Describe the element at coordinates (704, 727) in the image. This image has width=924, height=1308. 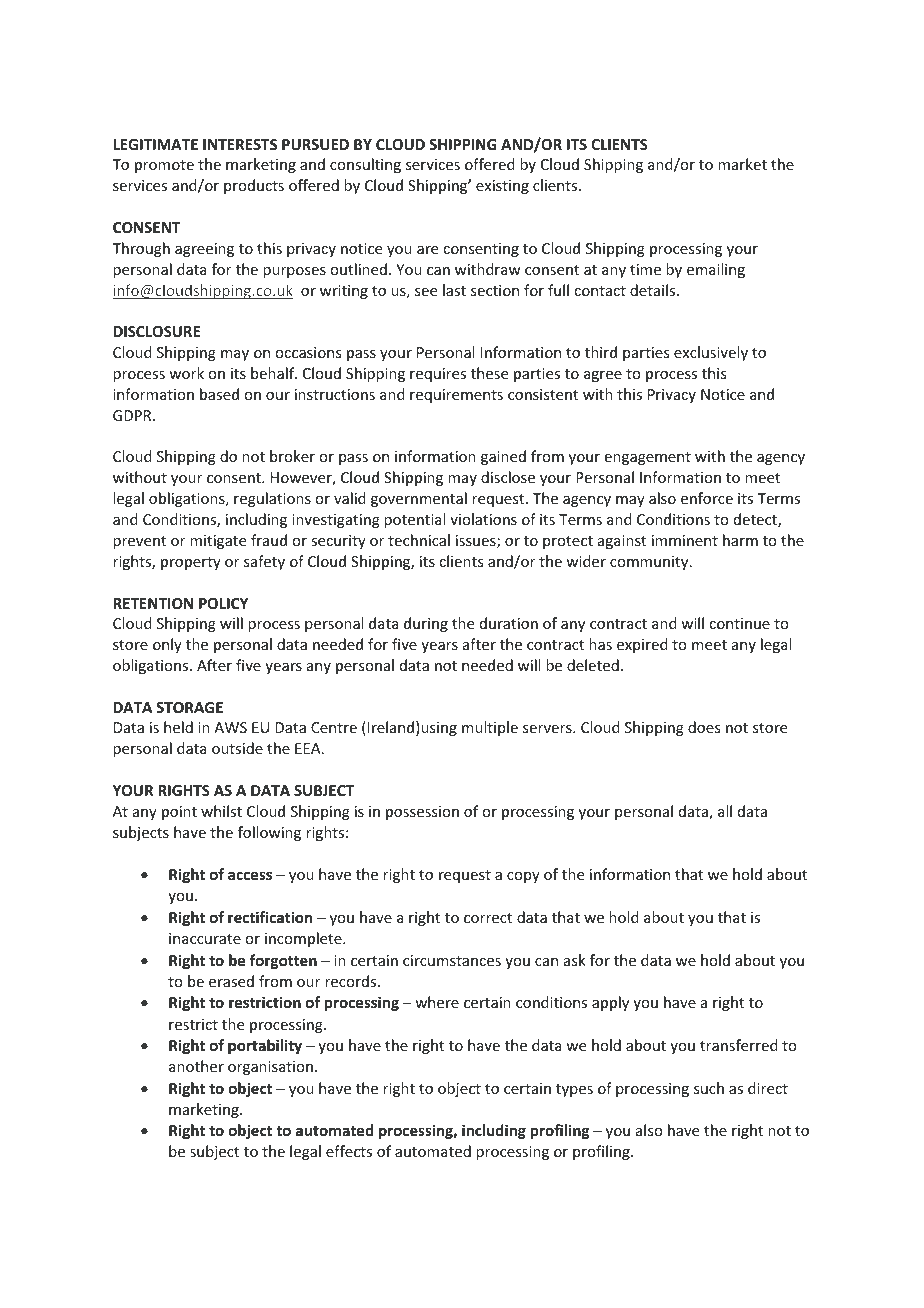
I see `does` at that location.
